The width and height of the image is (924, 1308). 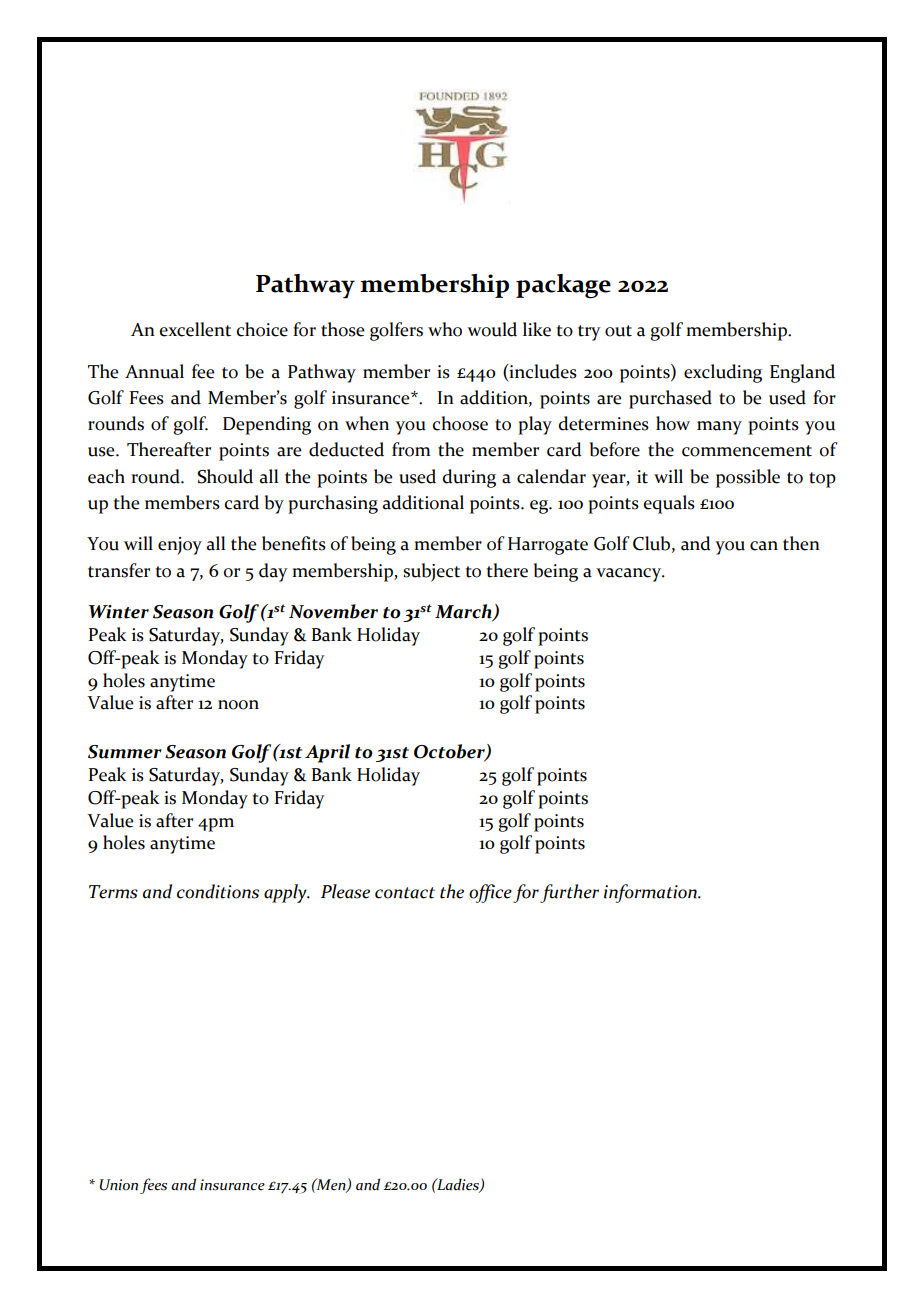 I want to click on enjoy, so click(x=180, y=546).
